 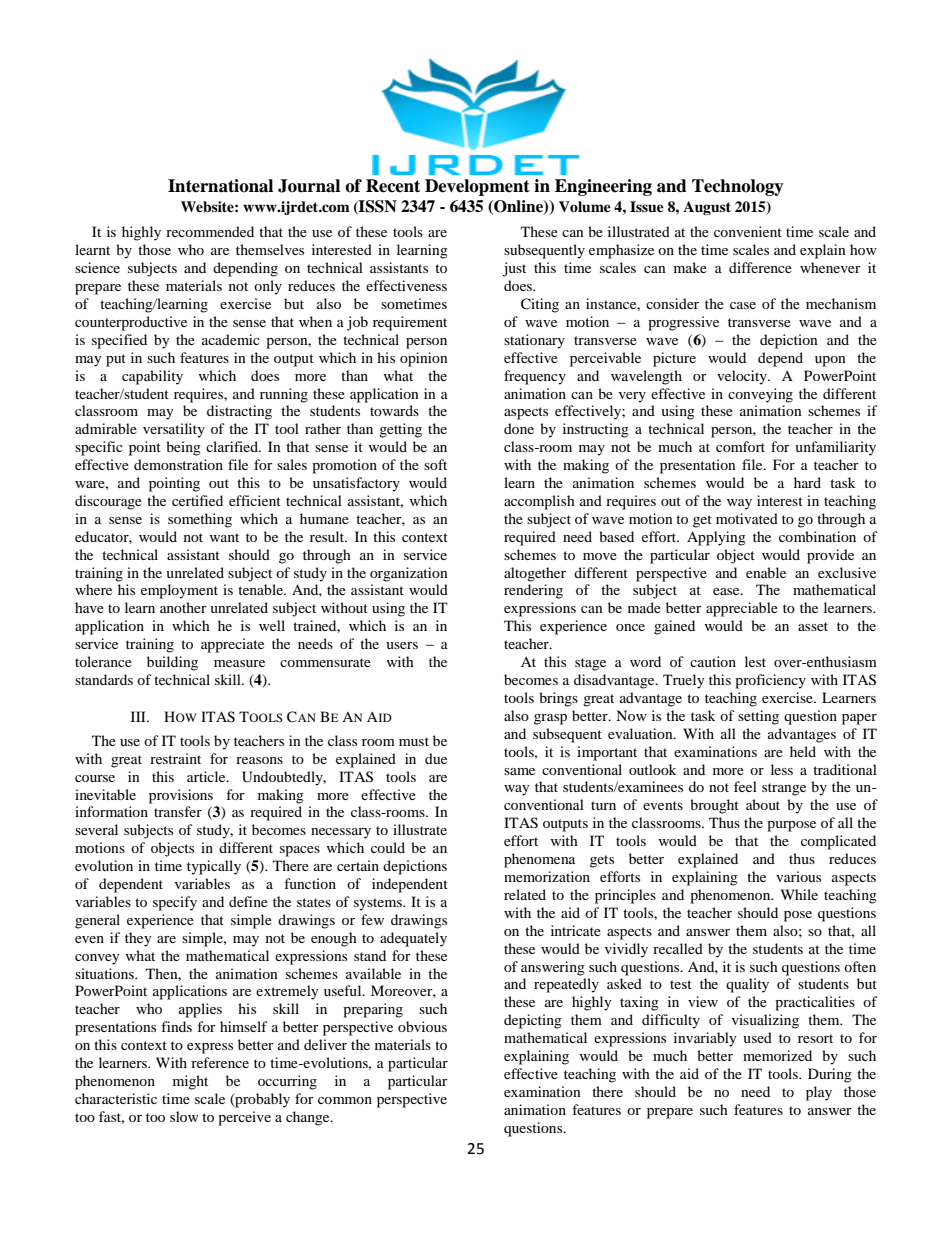 I want to click on obvious, so click(x=422, y=1026).
